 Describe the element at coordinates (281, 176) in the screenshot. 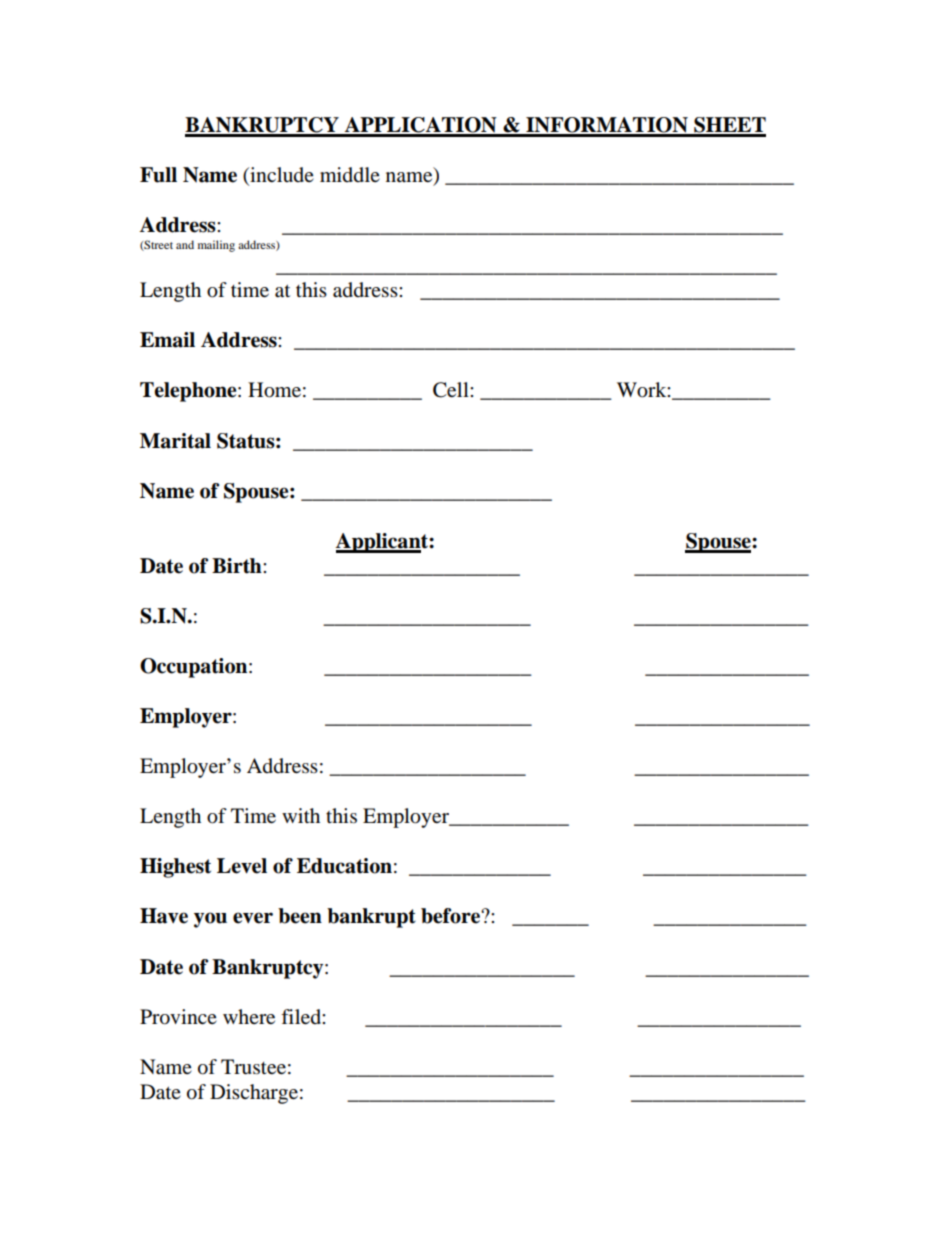

I see `include` at that location.
